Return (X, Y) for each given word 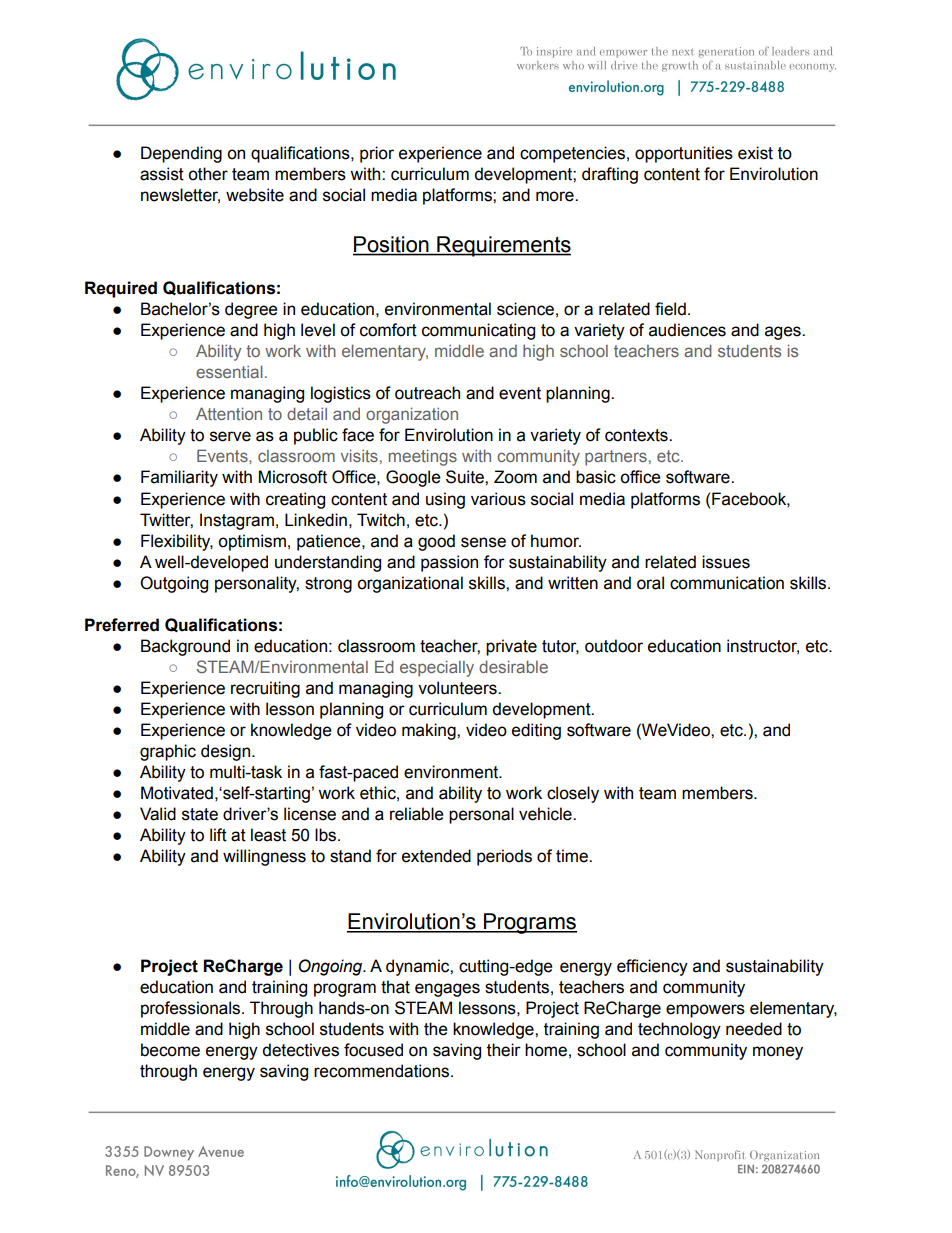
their (504, 1050)
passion (449, 563)
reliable (417, 814)
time (573, 856)
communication (727, 583)
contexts (637, 435)
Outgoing (174, 584)
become (170, 1050)
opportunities (684, 154)
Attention (229, 413)
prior (377, 154)
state (200, 814)
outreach (427, 393)
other (208, 174)
